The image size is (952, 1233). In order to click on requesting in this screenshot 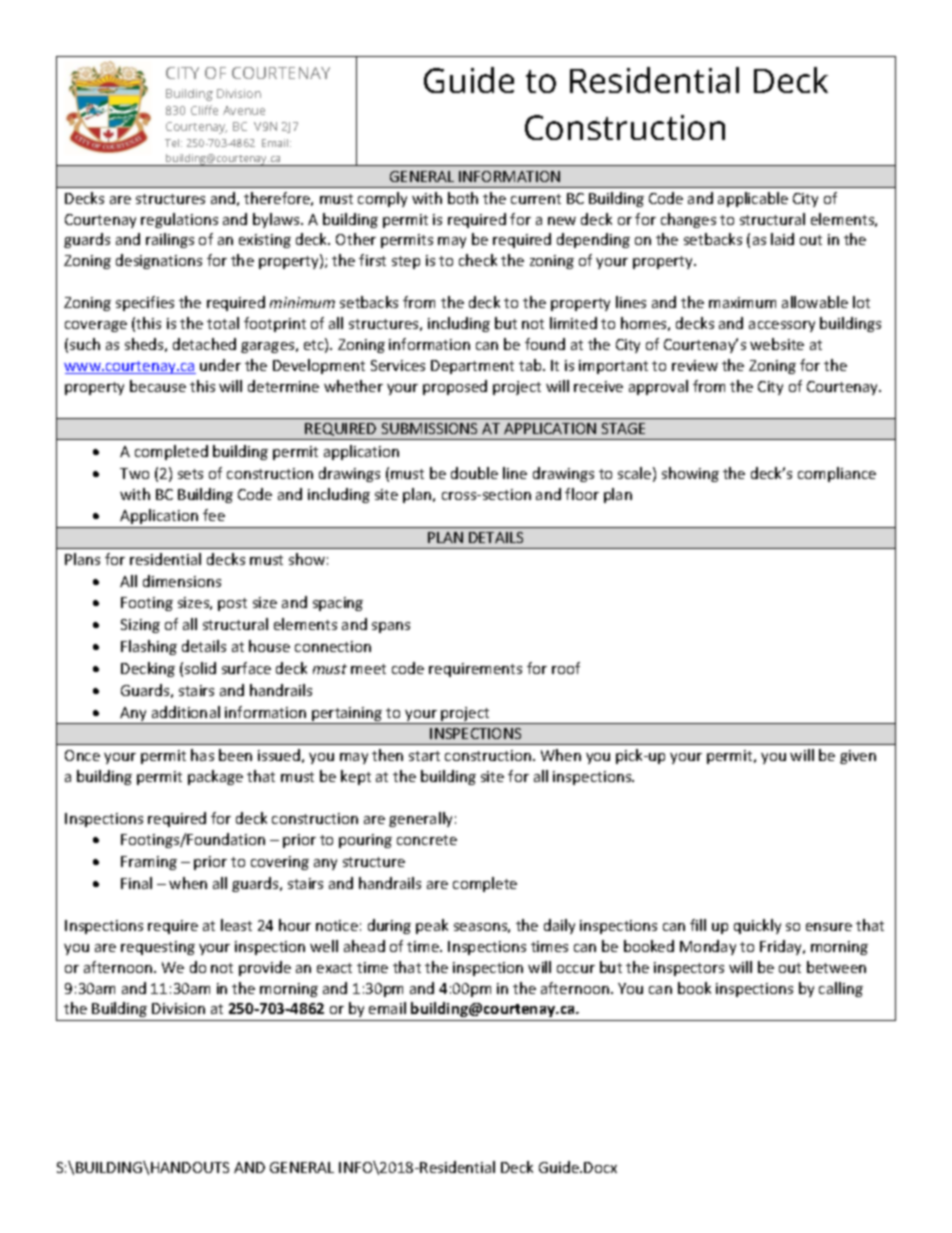, I will do `click(158, 948)`.
